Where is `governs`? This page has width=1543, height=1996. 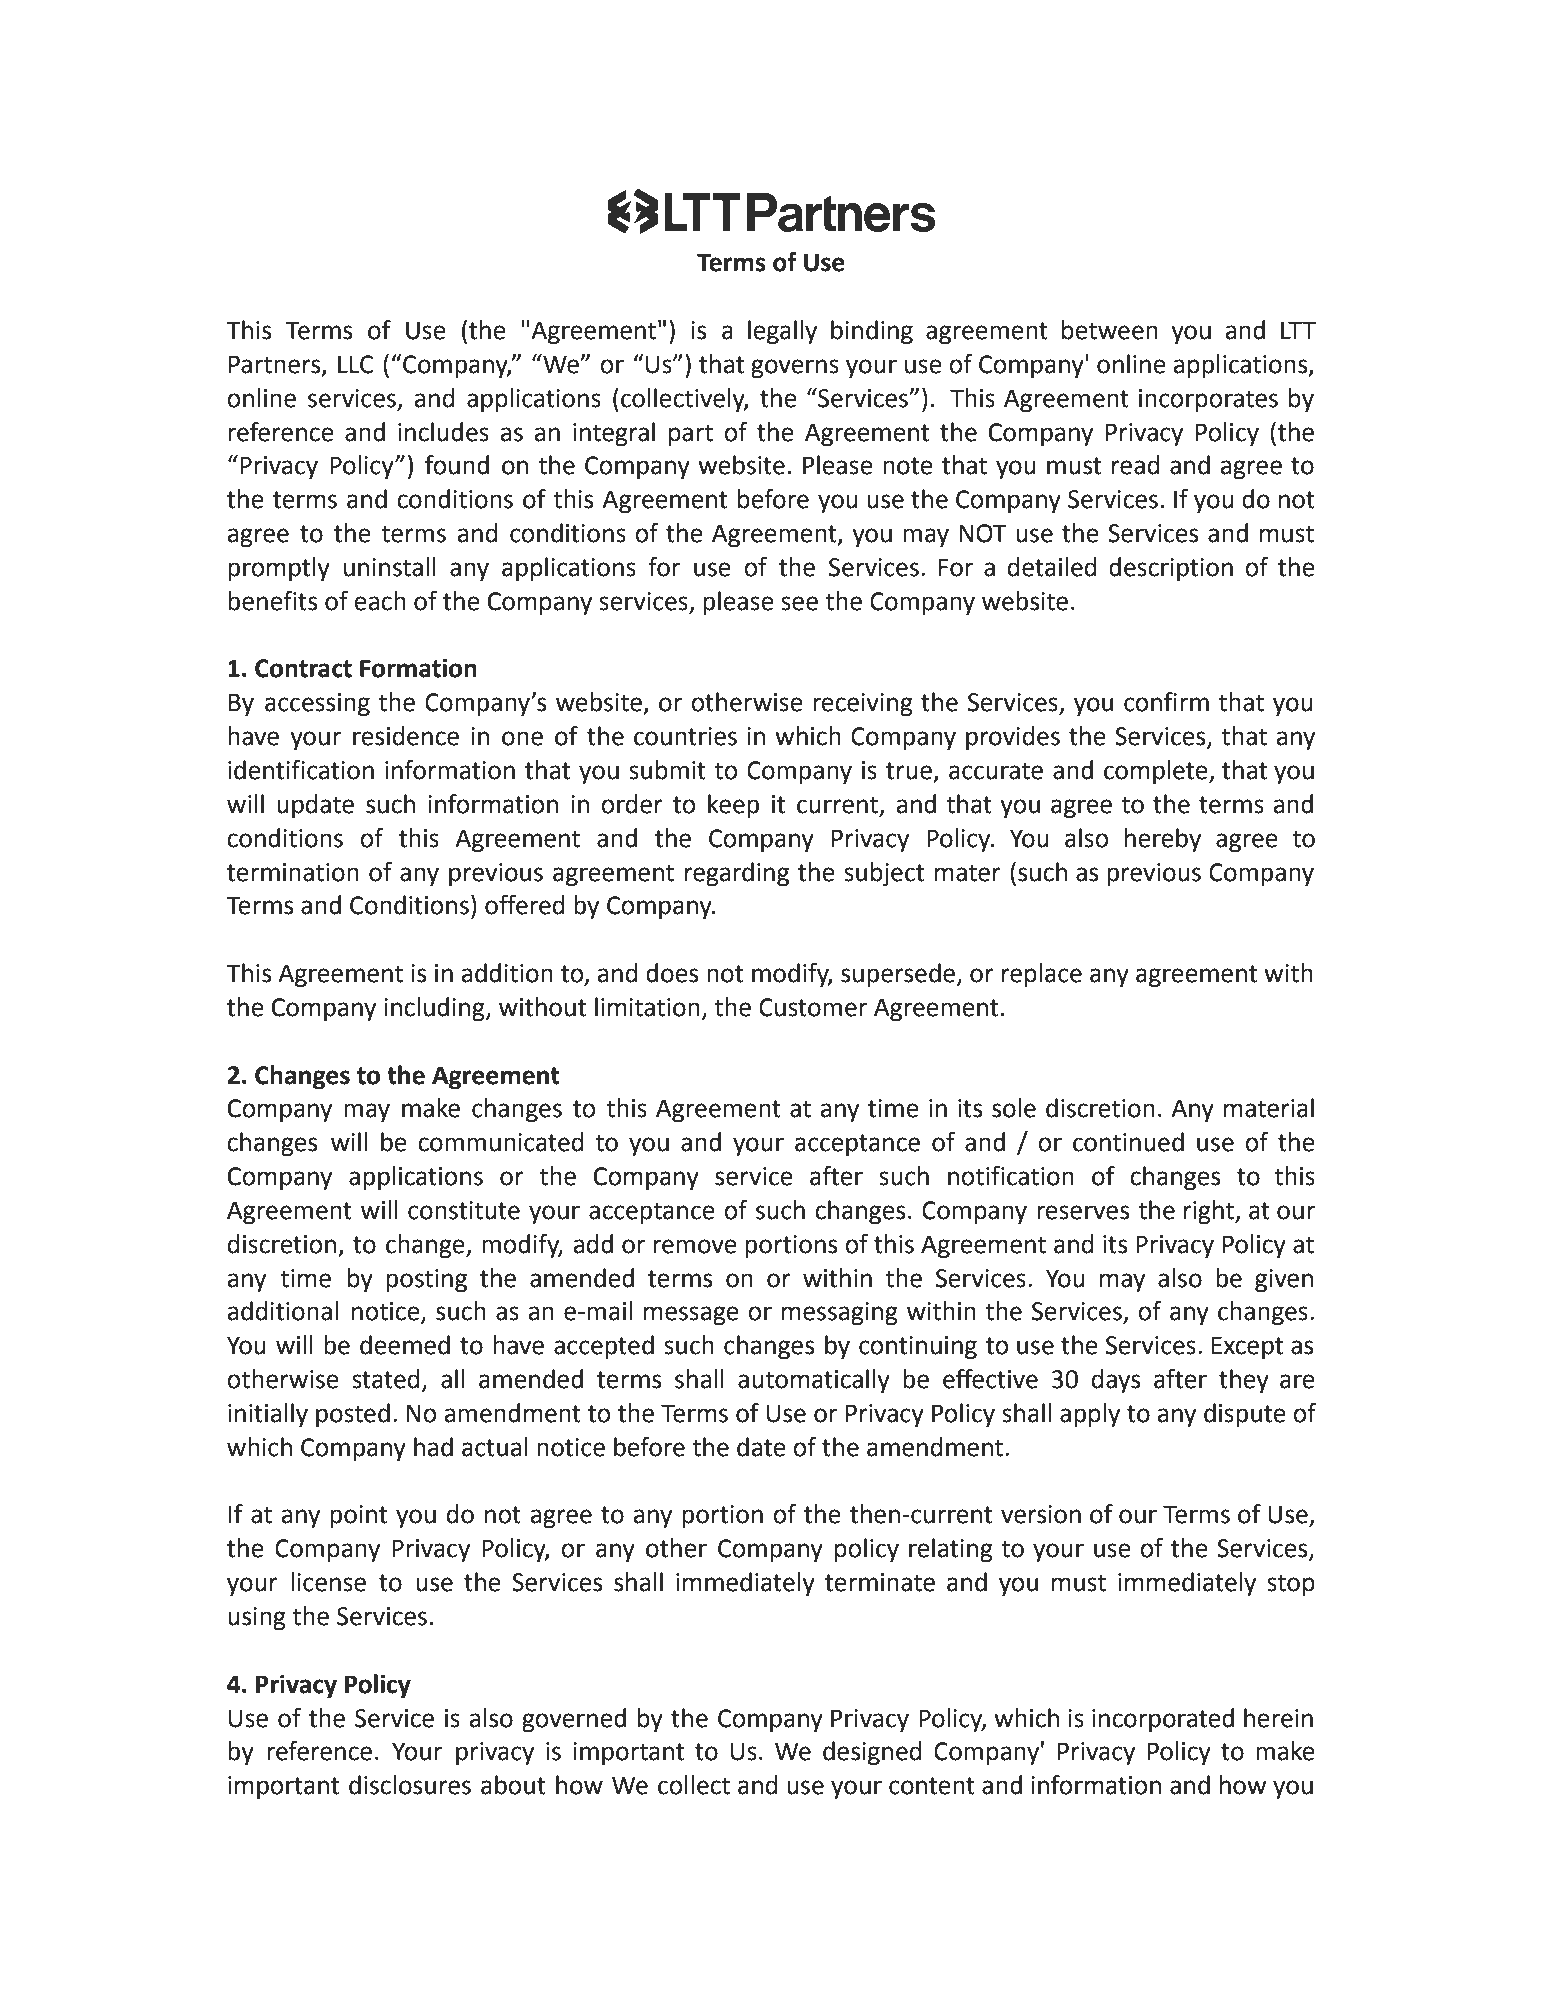 governs is located at coordinates (795, 369).
